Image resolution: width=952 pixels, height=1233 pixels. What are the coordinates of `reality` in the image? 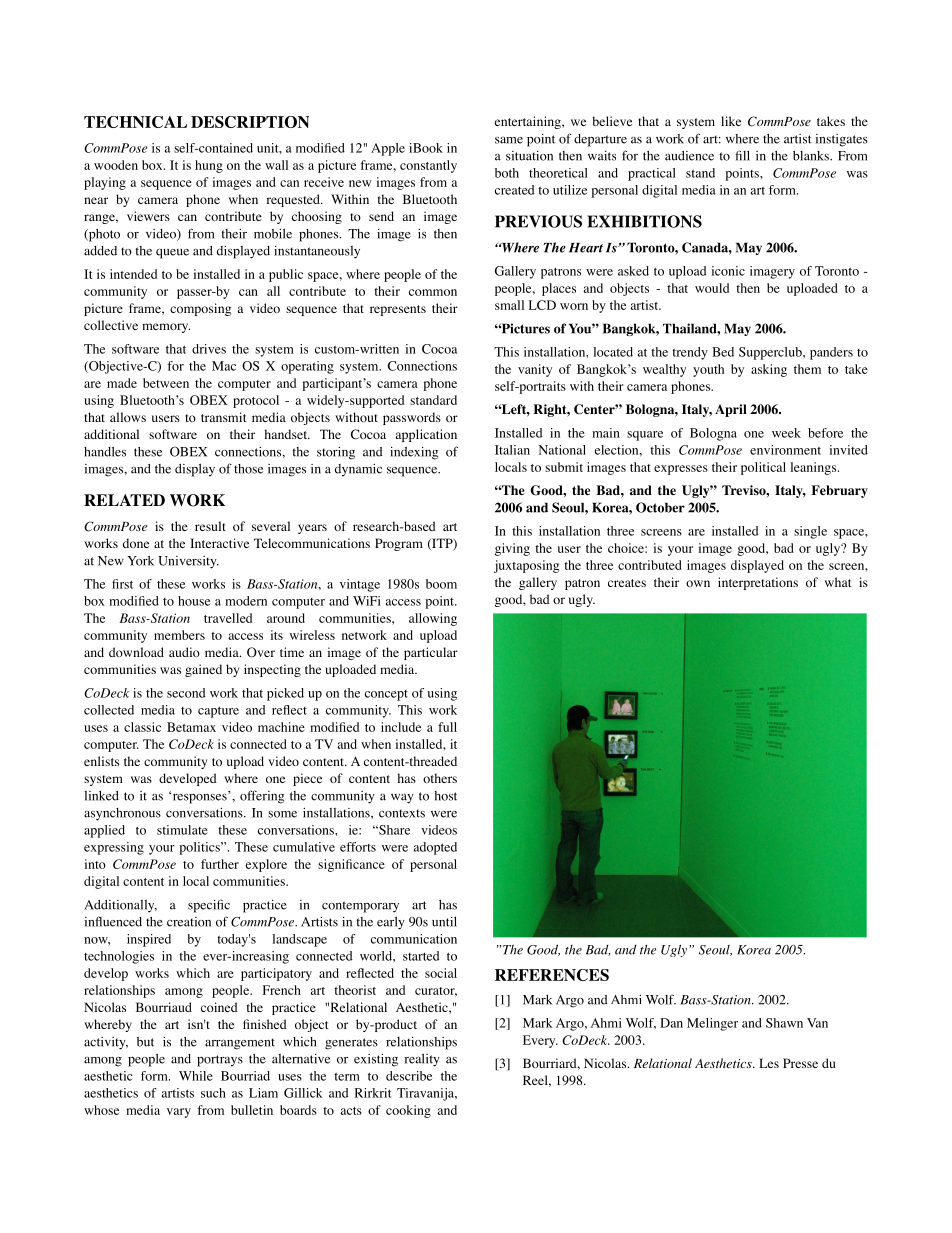 It's located at (422, 1060).
